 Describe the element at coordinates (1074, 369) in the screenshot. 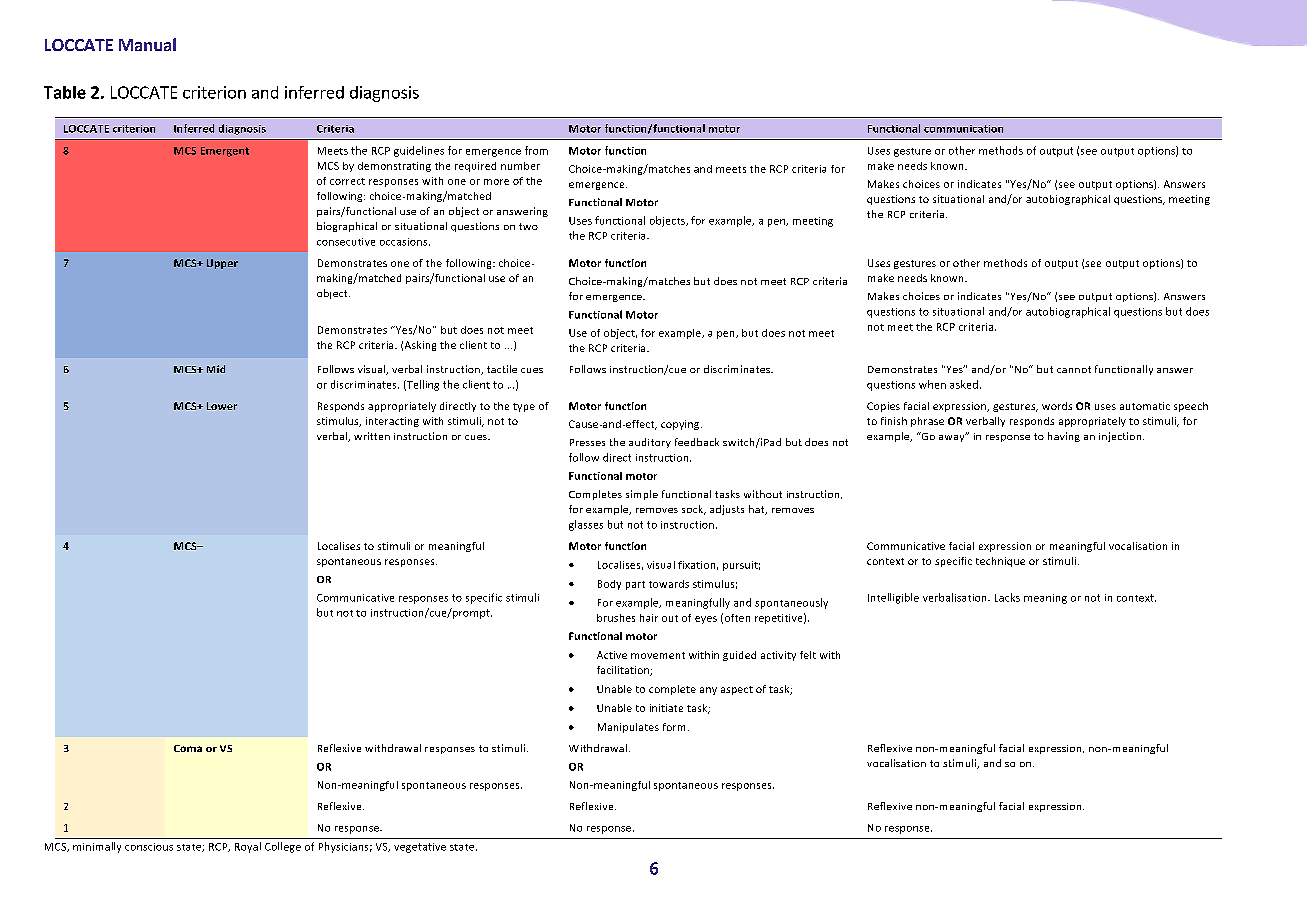

I see `cannot` at that location.
